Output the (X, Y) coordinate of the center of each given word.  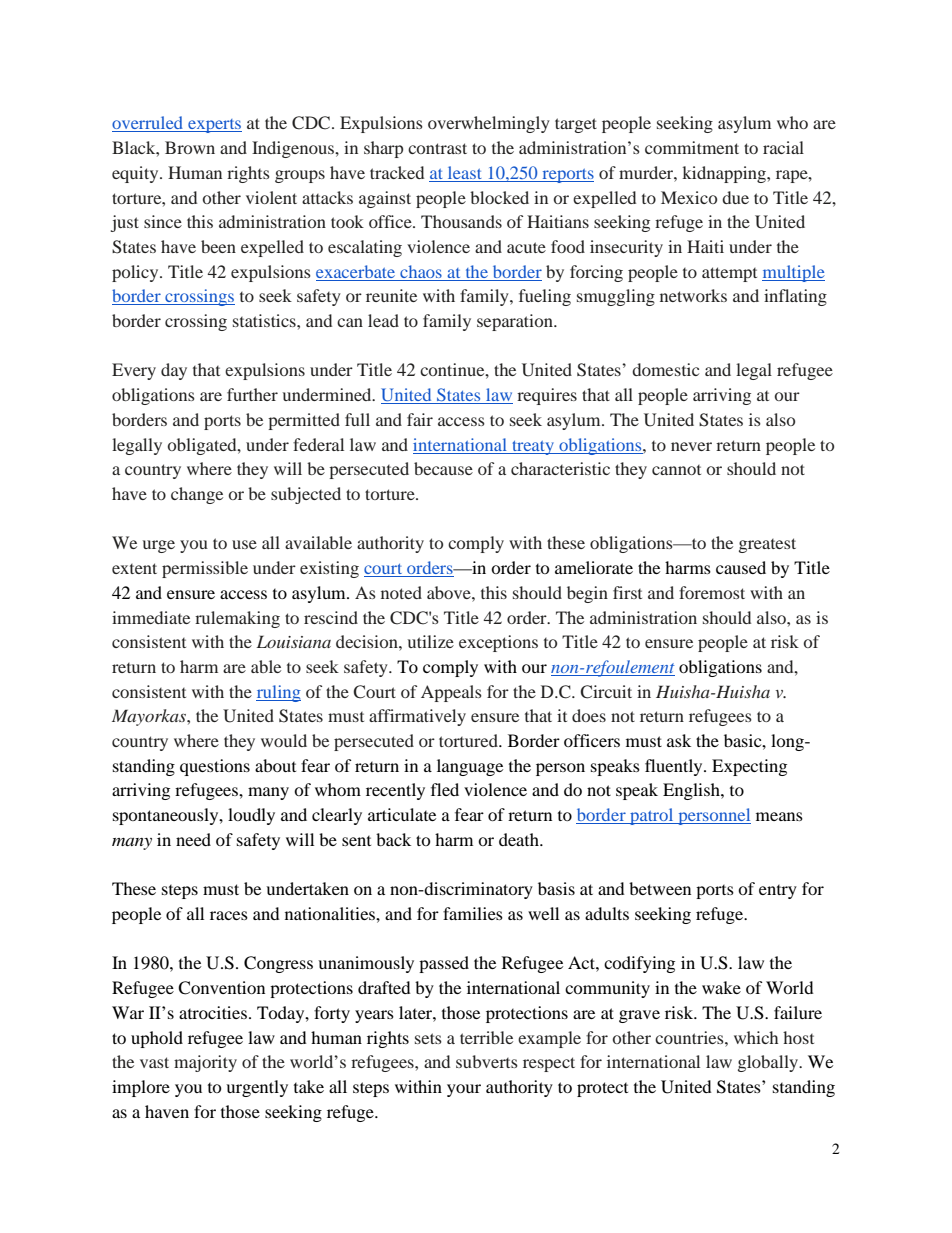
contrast (437, 148)
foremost (712, 592)
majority (205, 1063)
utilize (431, 641)
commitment (692, 147)
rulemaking (237, 619)
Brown (190, 147)
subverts (487, 1061)
